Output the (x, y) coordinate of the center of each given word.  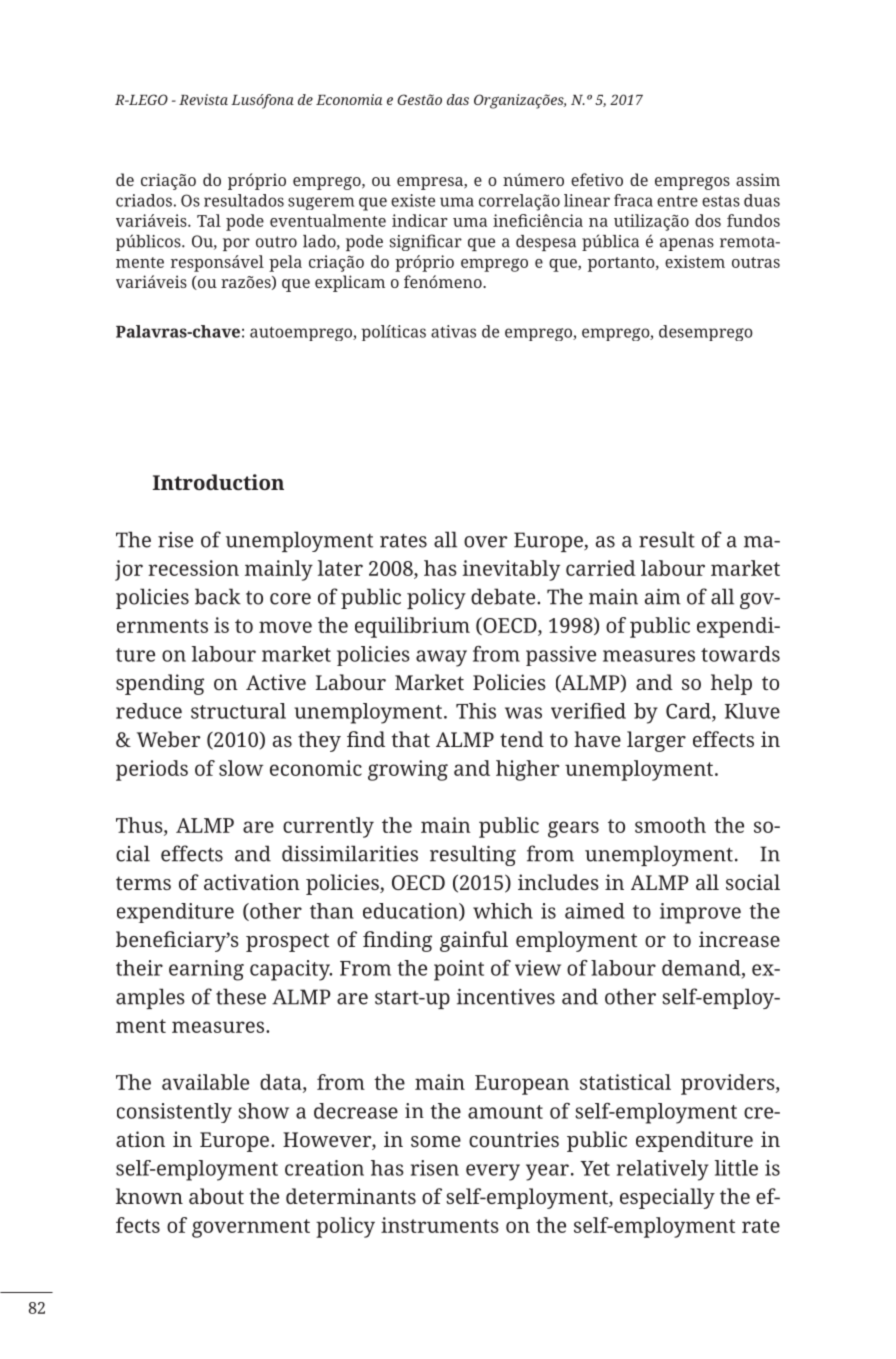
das (458, 99)
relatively (663, 1170)
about (216, 1196)
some (436, 1141)
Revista (203, 99)
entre (677, 201)
